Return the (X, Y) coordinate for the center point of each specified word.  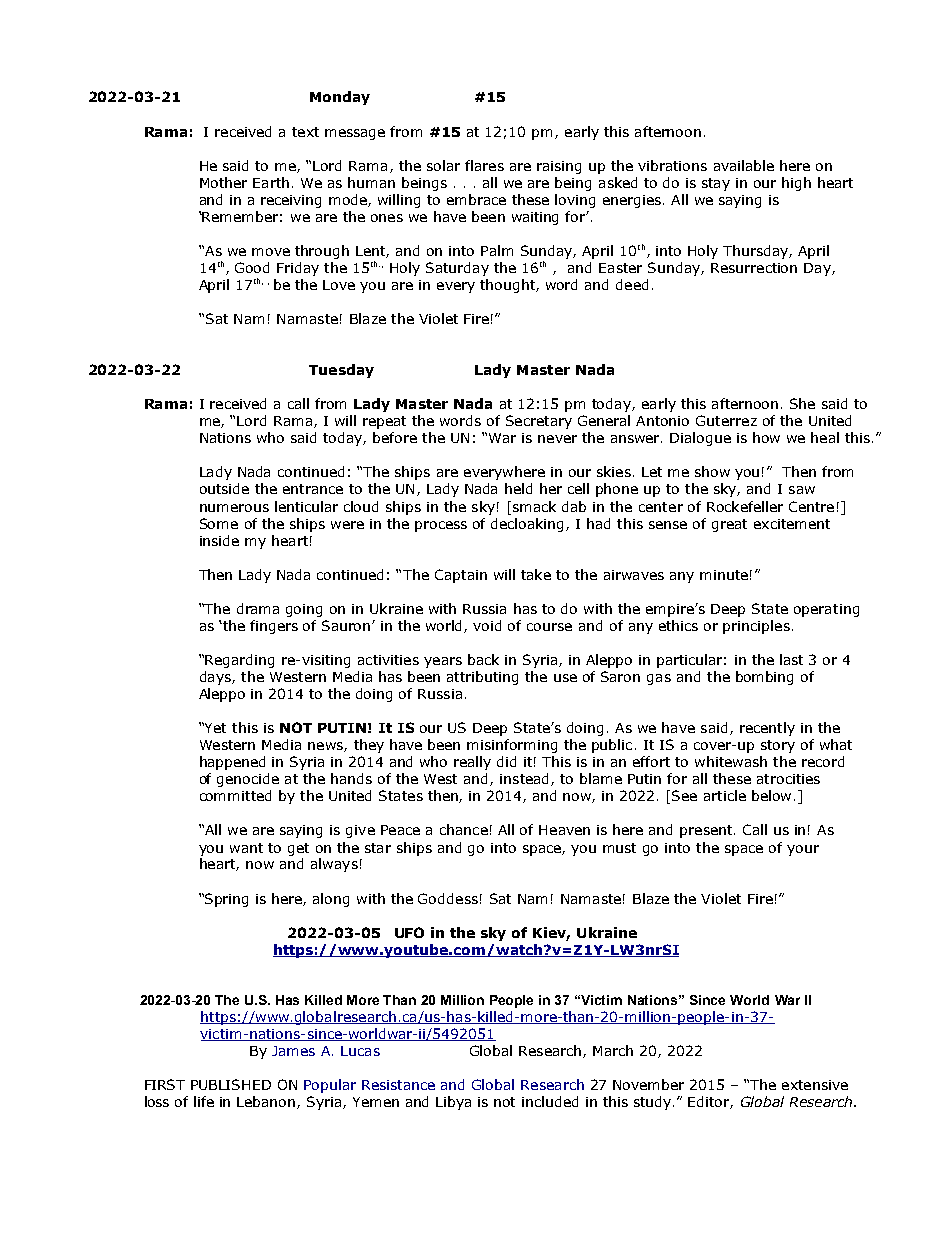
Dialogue (700, 439)
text (305, 132)
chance (464, 829)
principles (756, 627)
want (246, 848)
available (744, 165)
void (487, 625)
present (707, 831)
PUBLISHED (231, 1084)
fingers (274, 627)
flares (484, 165)
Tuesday (341, 371)
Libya (453, 1103)
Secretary (539, 422)
